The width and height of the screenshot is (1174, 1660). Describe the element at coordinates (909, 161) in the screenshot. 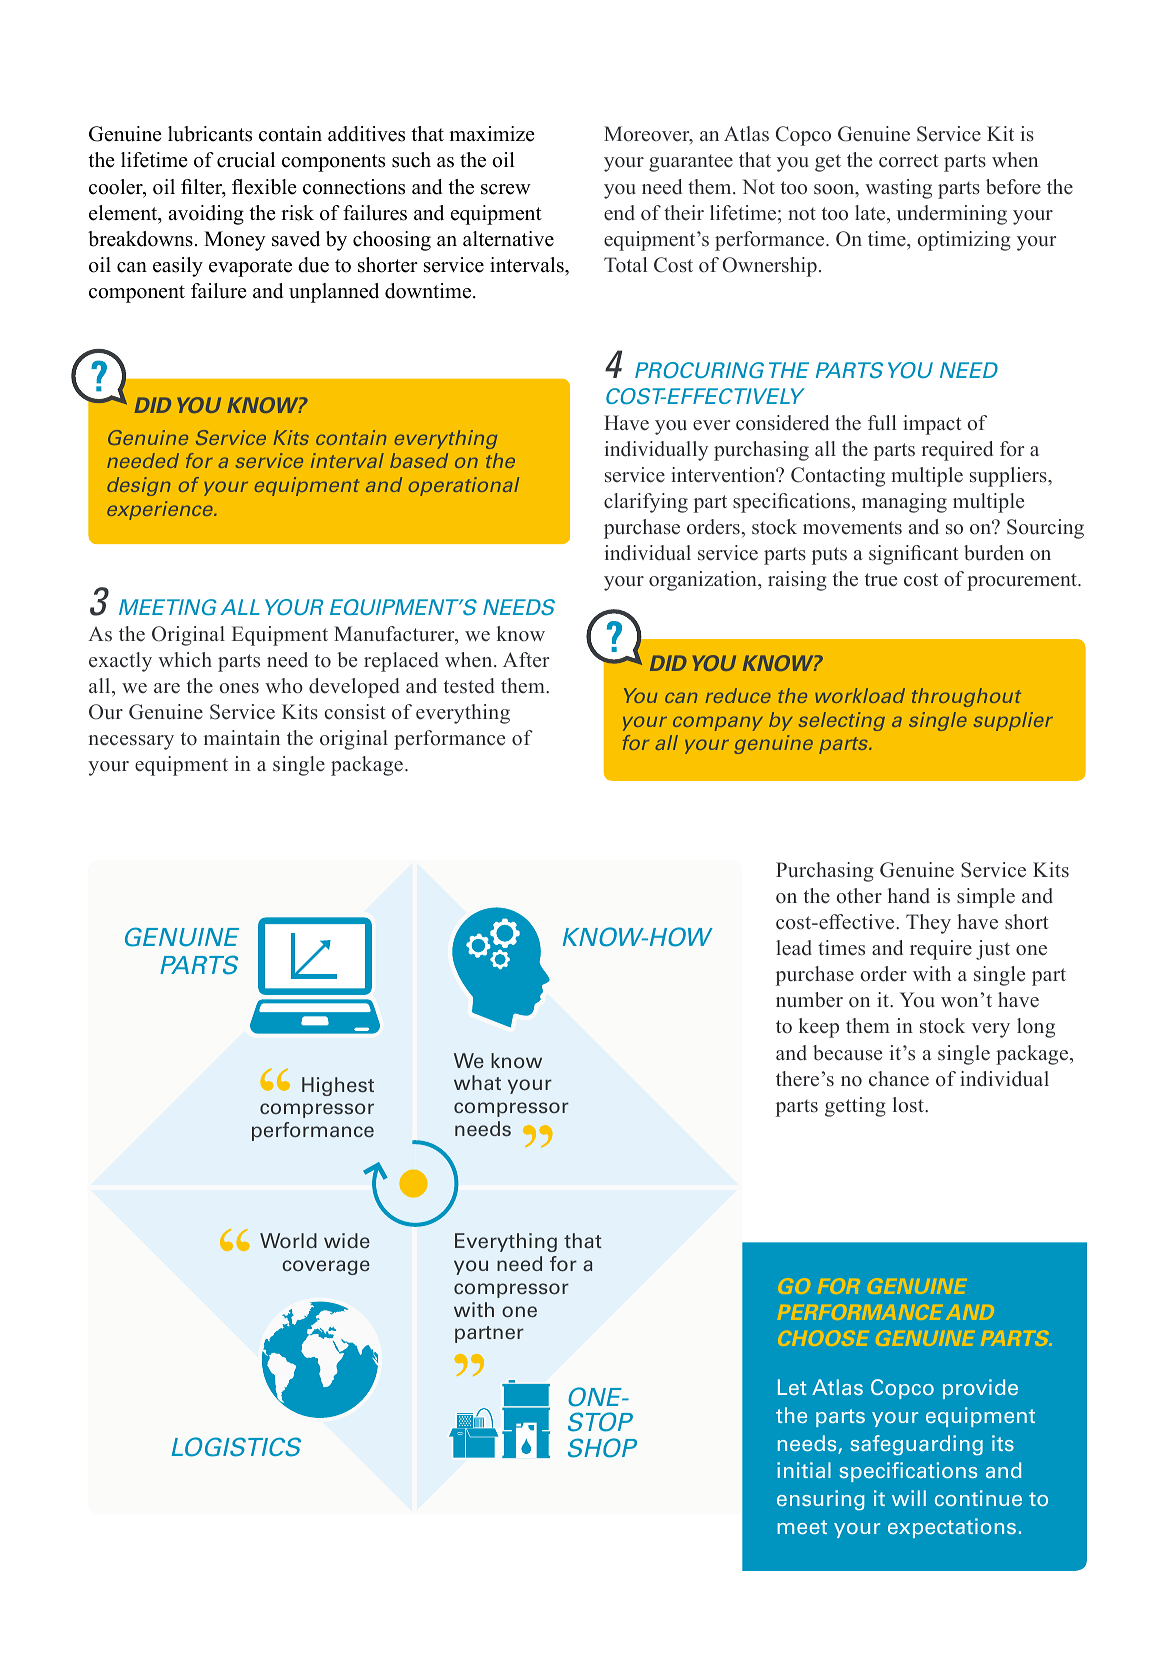

I see `correct` at that location.
